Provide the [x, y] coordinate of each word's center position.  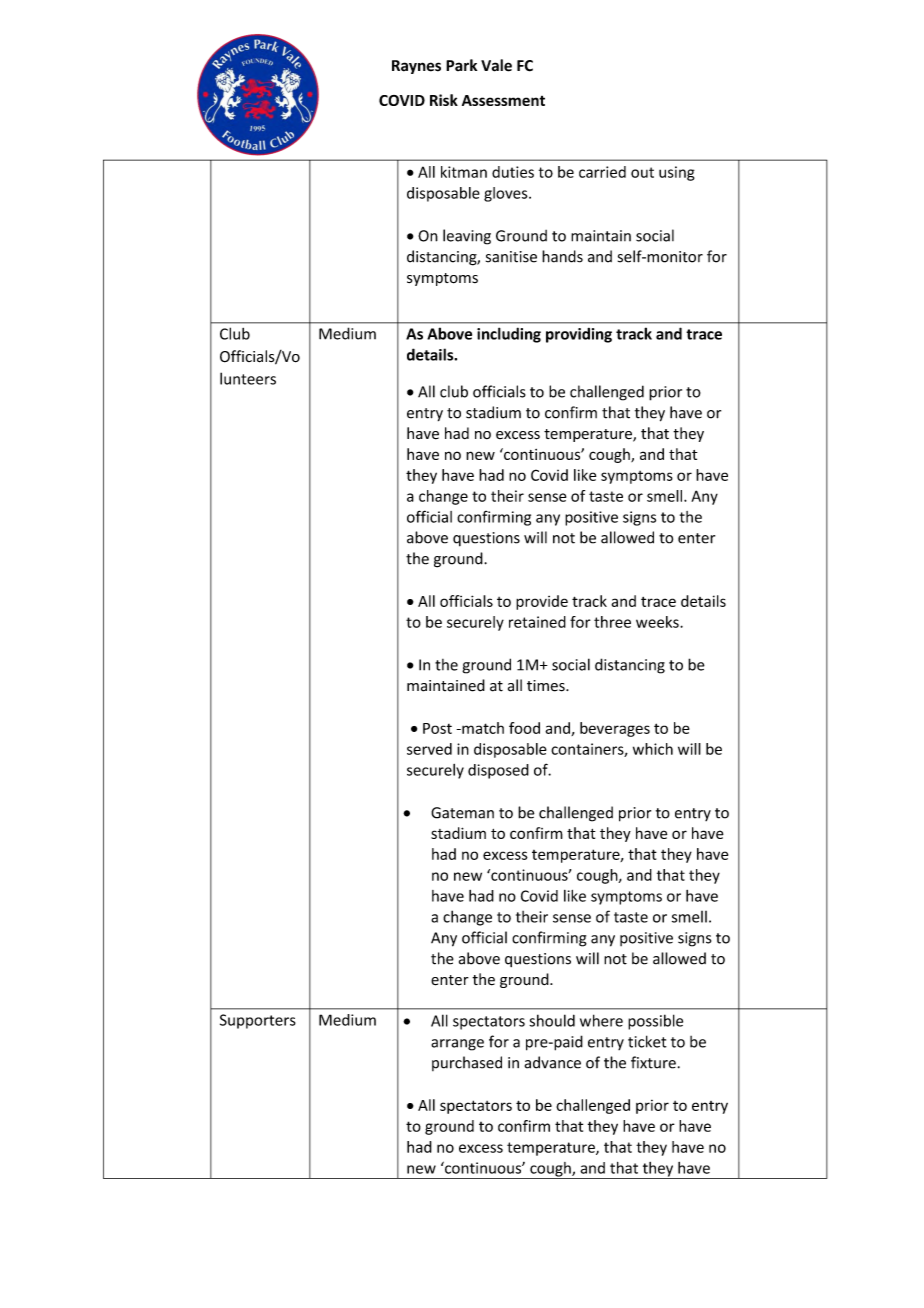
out [642, 172]
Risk [444, 100]
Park [461, 65]
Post [437, 728]
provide [542, 602]
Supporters [258, 1021]
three [612, 622]
